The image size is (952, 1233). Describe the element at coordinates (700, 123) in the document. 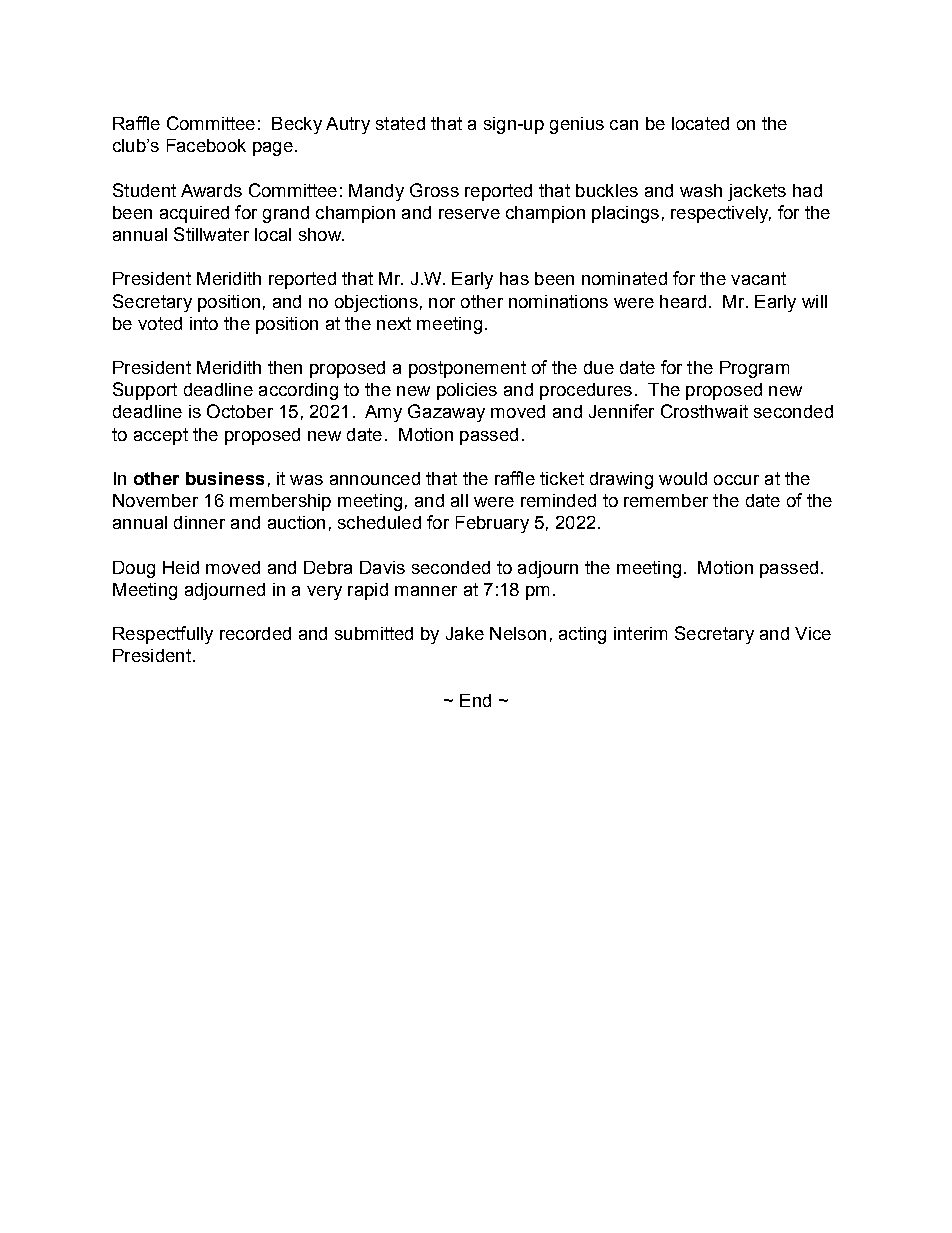

I see `located` at that location.
